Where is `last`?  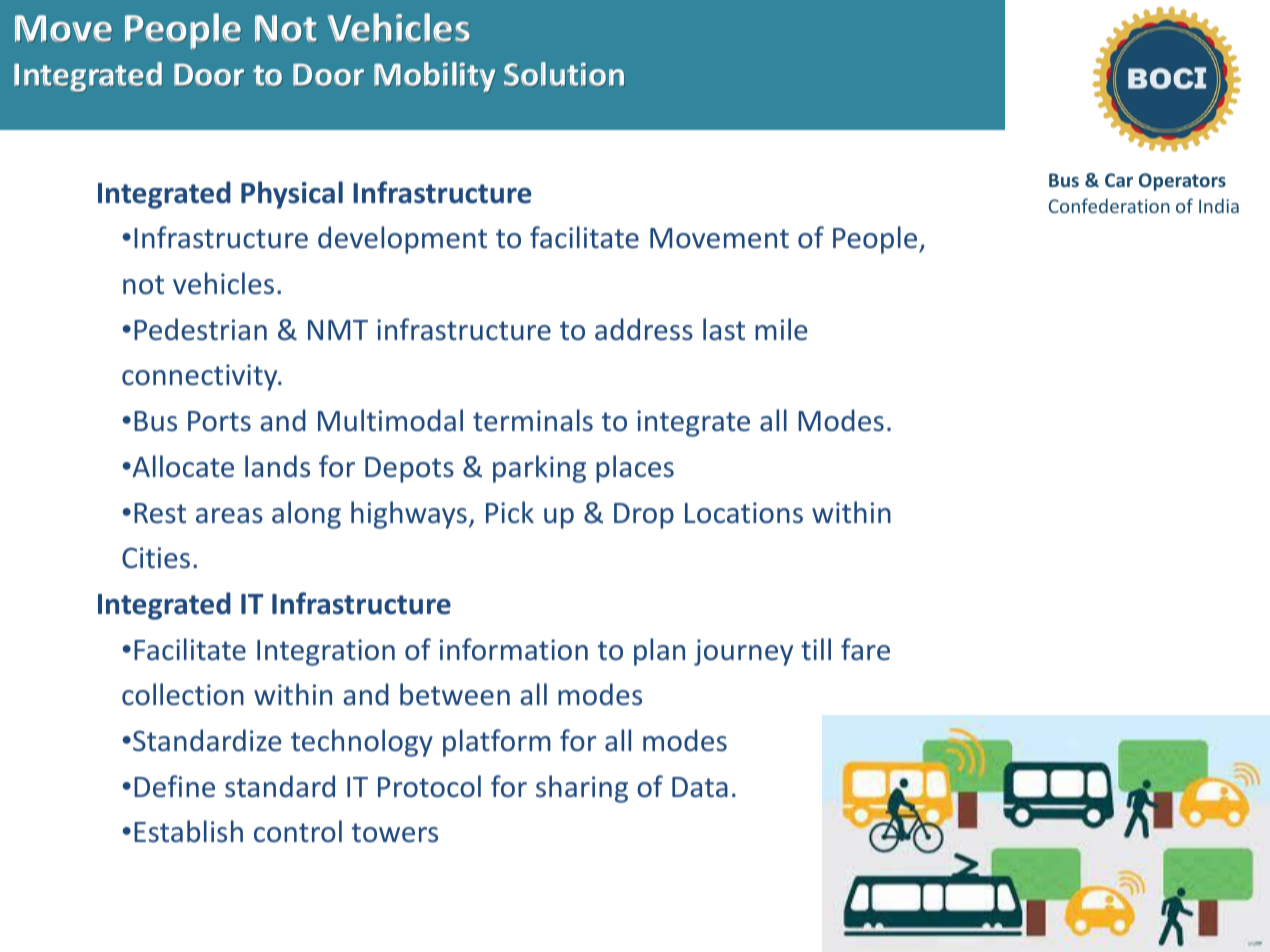
last is located at coordinates (724, 329).
